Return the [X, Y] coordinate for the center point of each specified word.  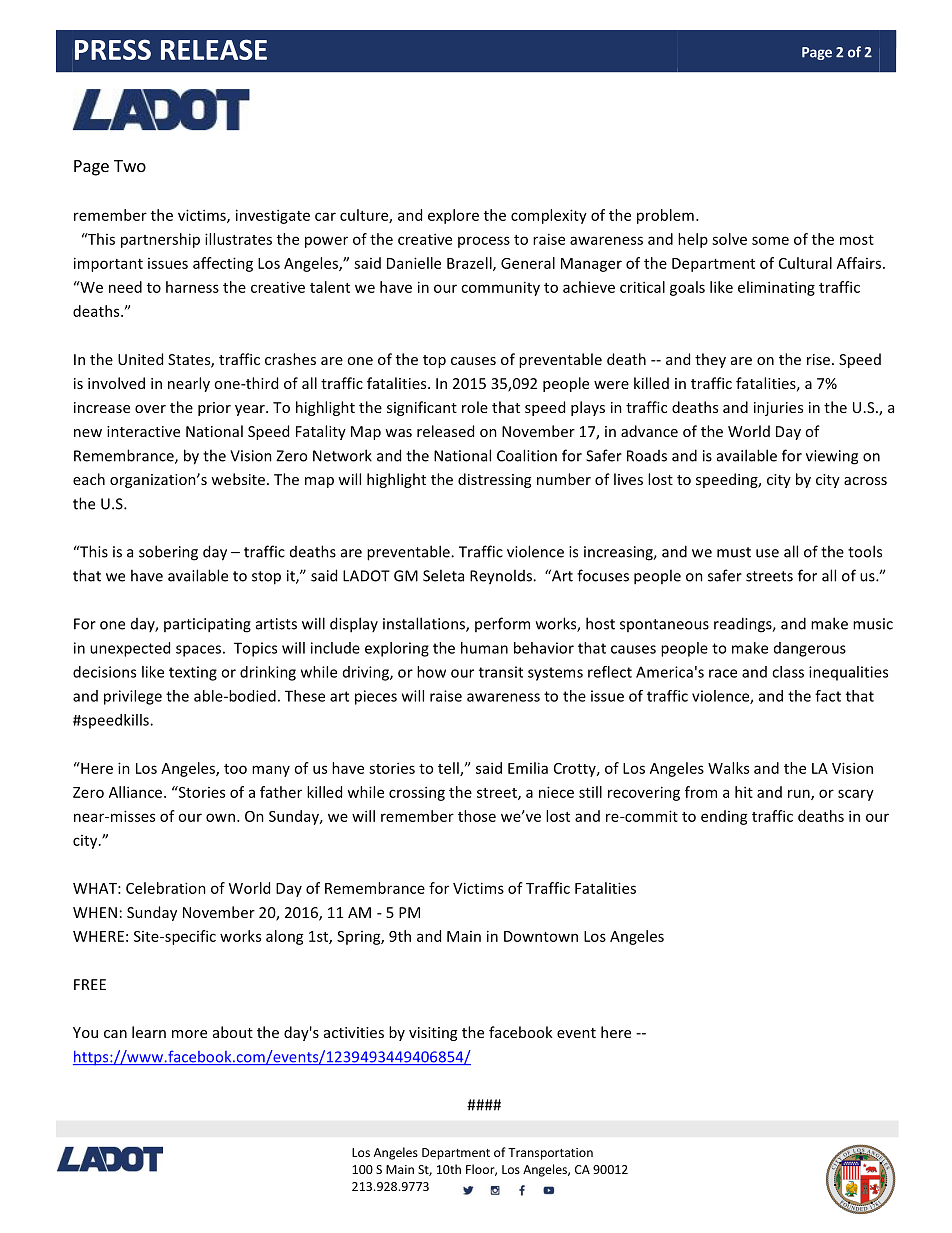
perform [502, 624]
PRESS [113, 49]
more [189, 1034]
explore [453, 216]
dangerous [810, 649]
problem [665, 216]
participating [207, 625]
